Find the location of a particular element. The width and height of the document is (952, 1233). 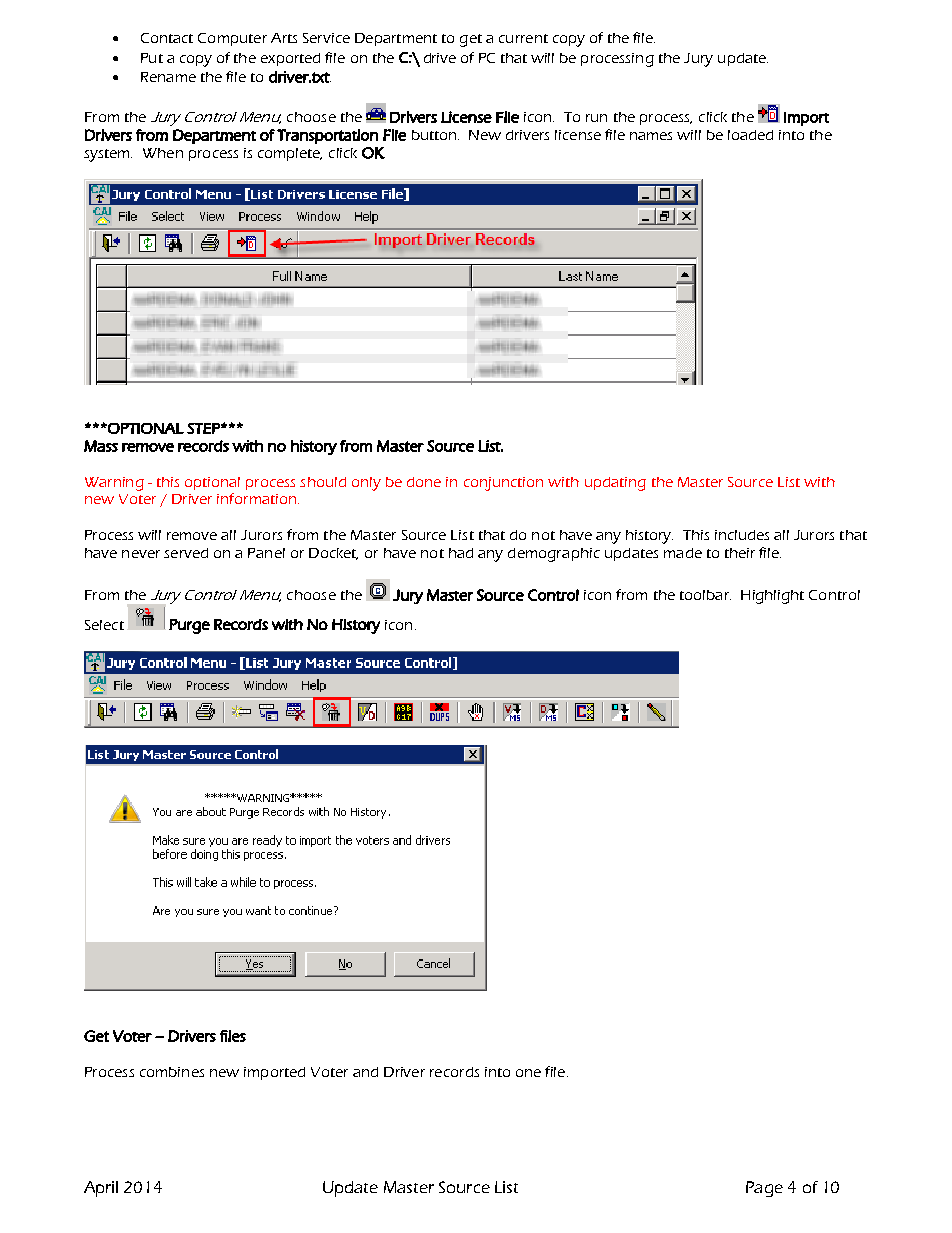

and is located at coordinates (365, 1072).
